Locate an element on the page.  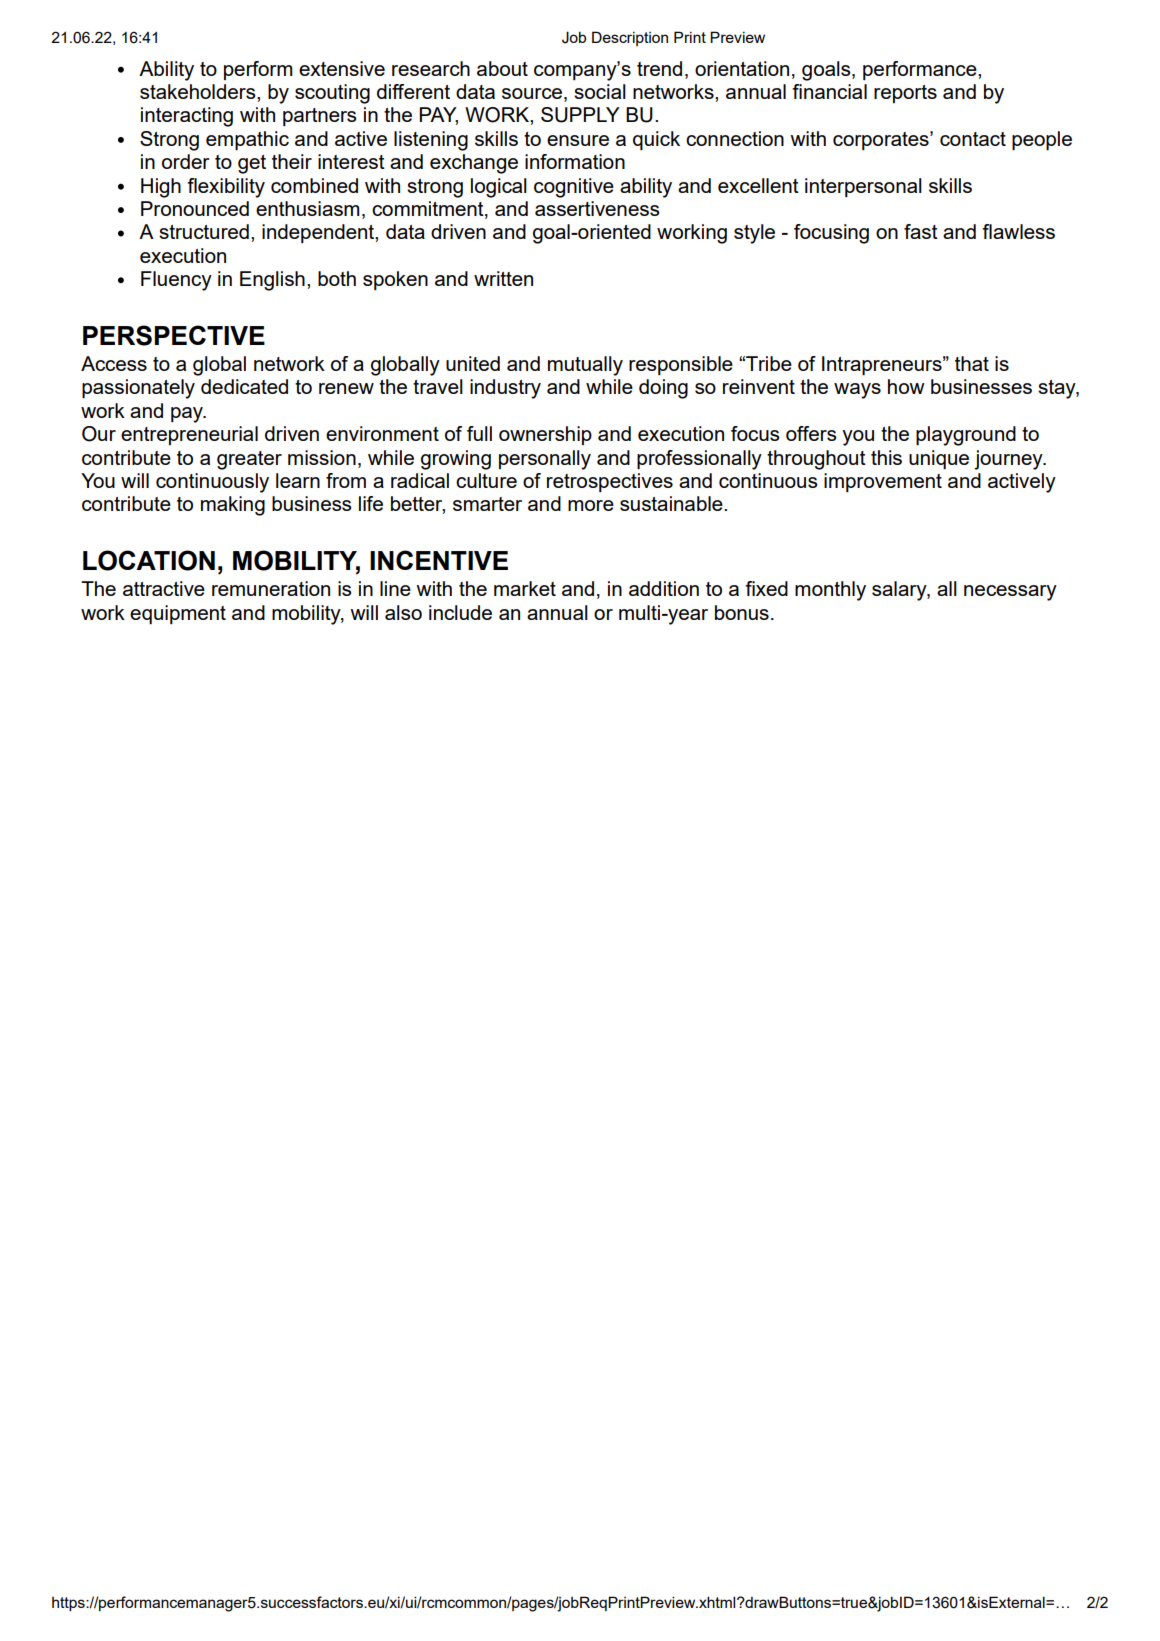
contact is located at coordinates (973, 139).
